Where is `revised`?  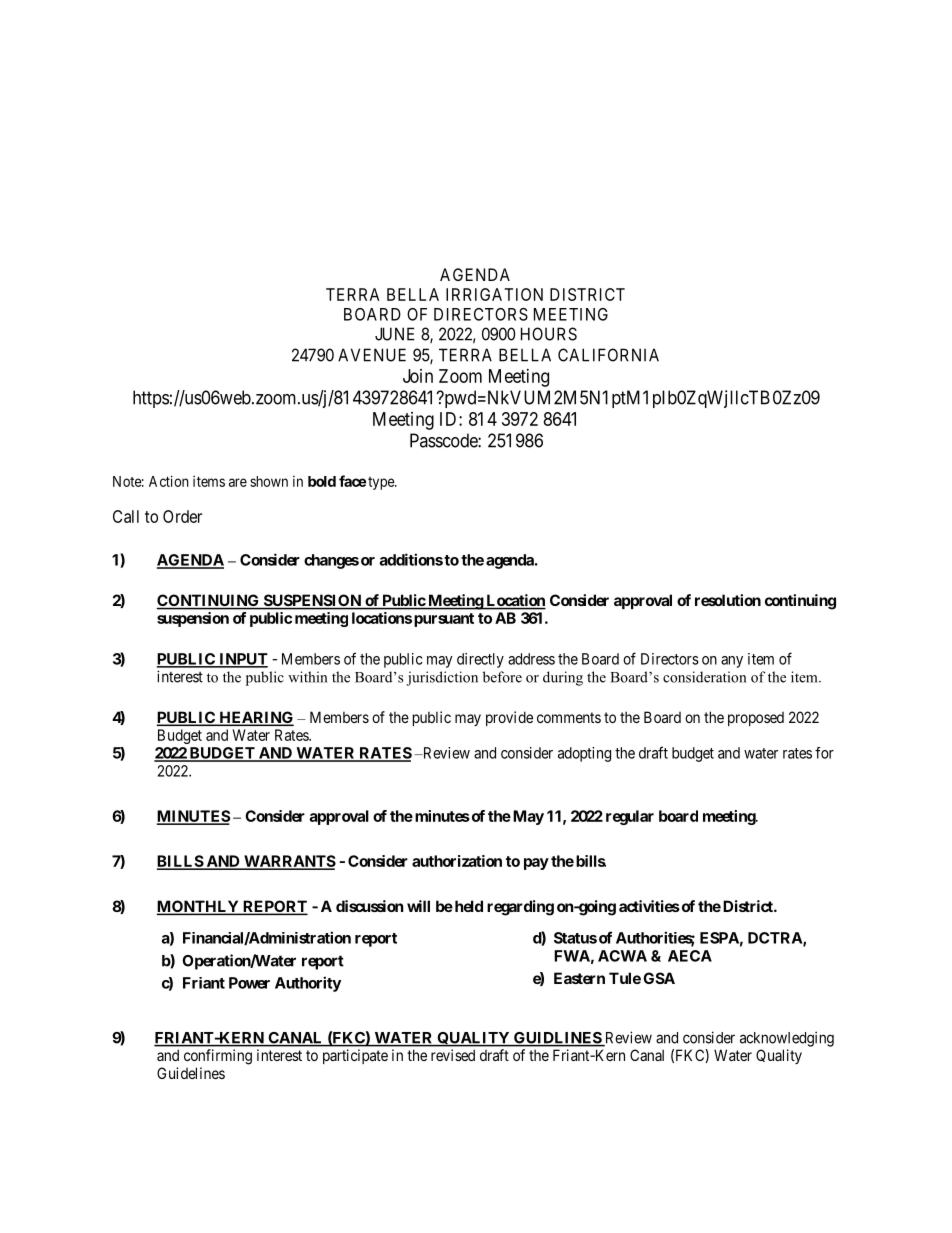 revised is located at coordinates (453, 1055).
